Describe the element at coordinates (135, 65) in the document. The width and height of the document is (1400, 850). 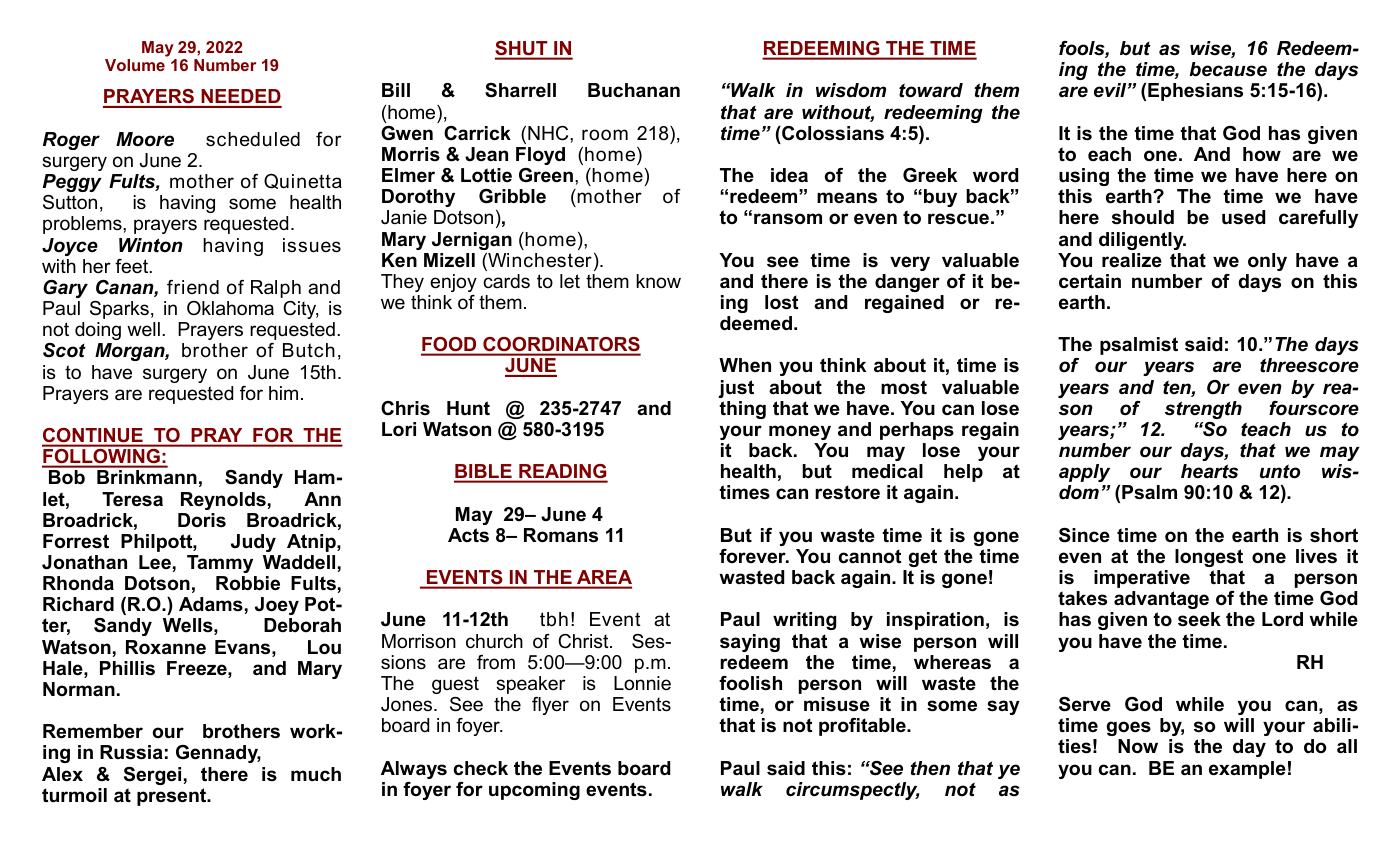
I see `Volume` at that location.
